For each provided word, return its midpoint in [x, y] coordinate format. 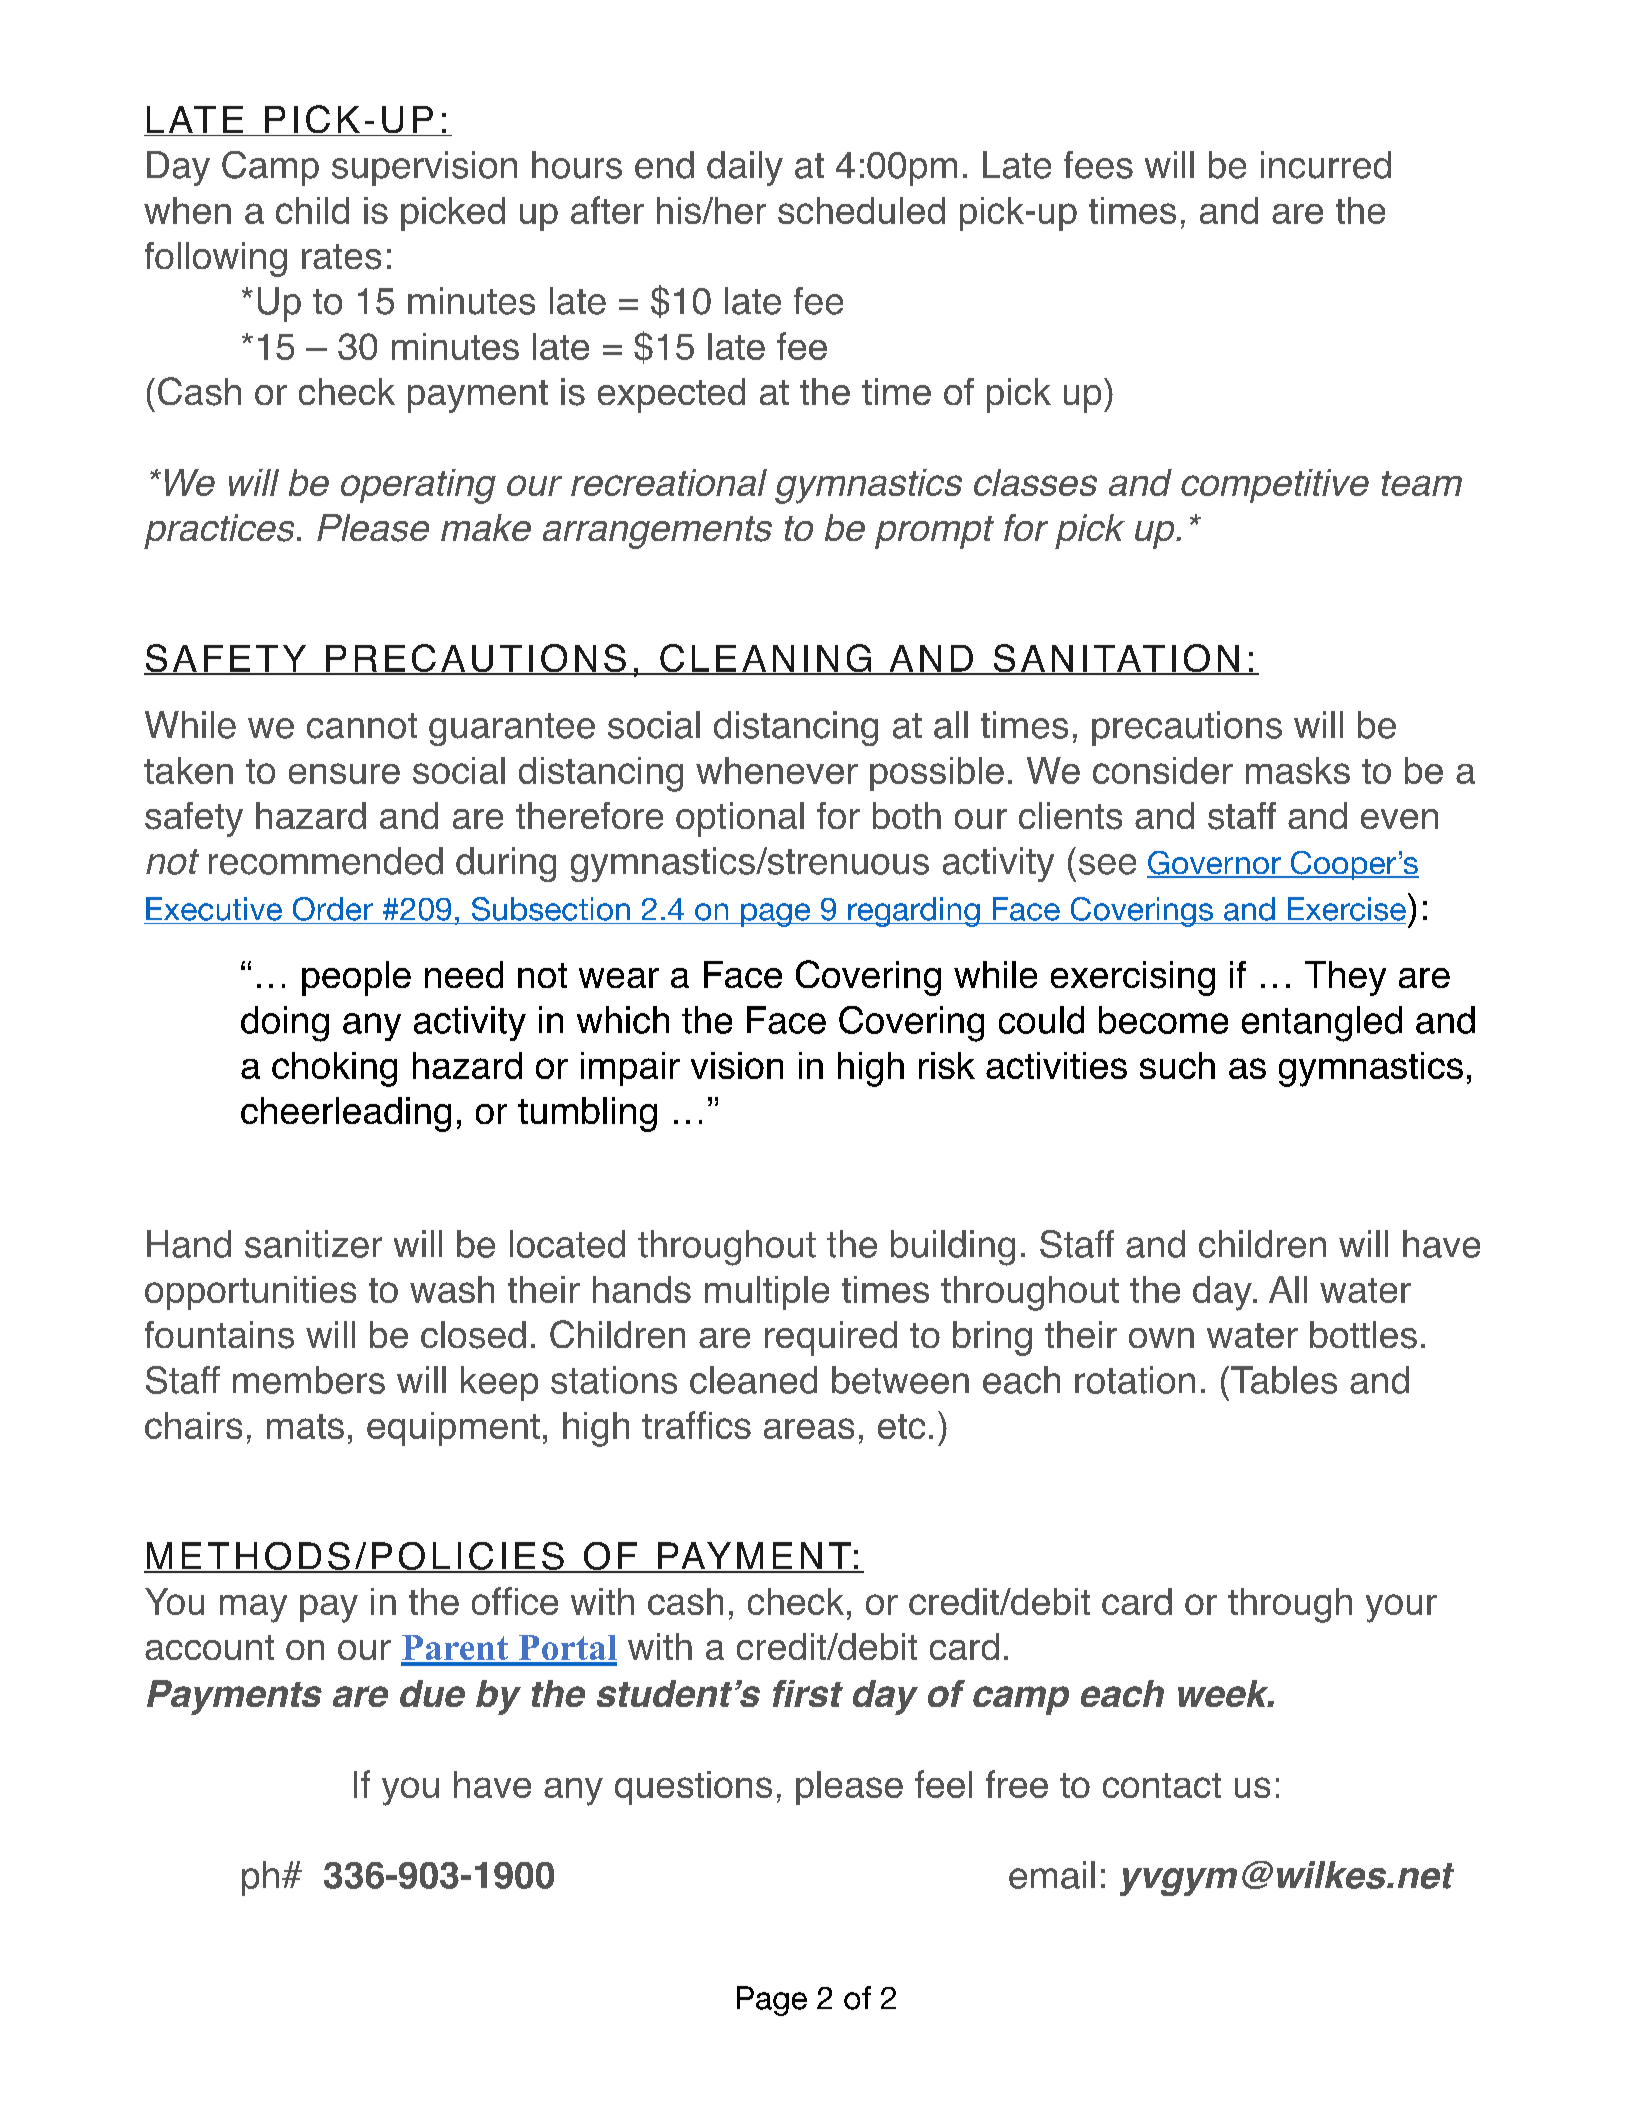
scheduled [861, 210]
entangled [1322, 1024]
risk [947, 1065]
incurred [1326, 165]
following [216, 259]
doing [285, 1024]
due [432, 1693]
